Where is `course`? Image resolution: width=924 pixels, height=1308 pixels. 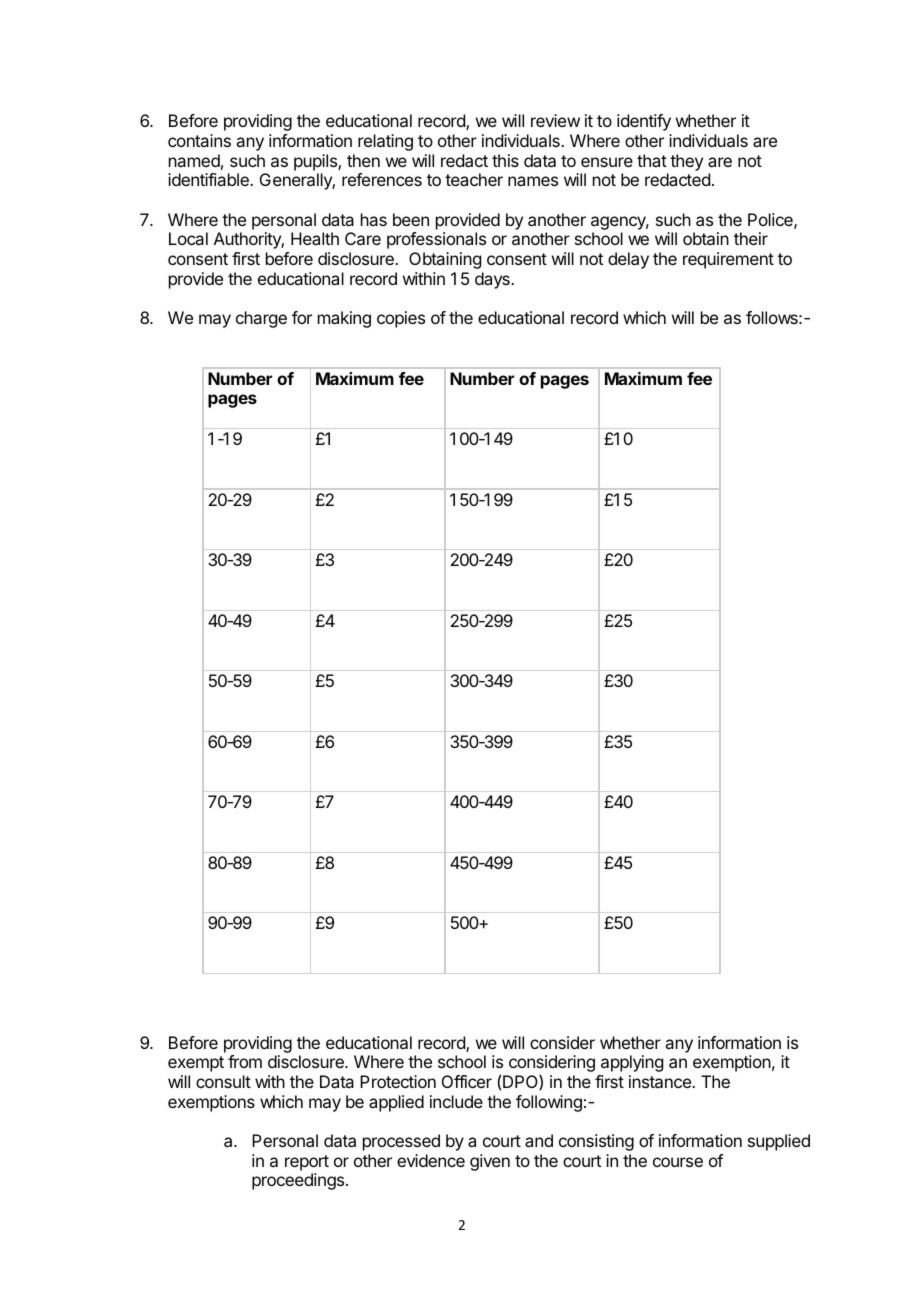 course is located at coordinates (678, 1162).
